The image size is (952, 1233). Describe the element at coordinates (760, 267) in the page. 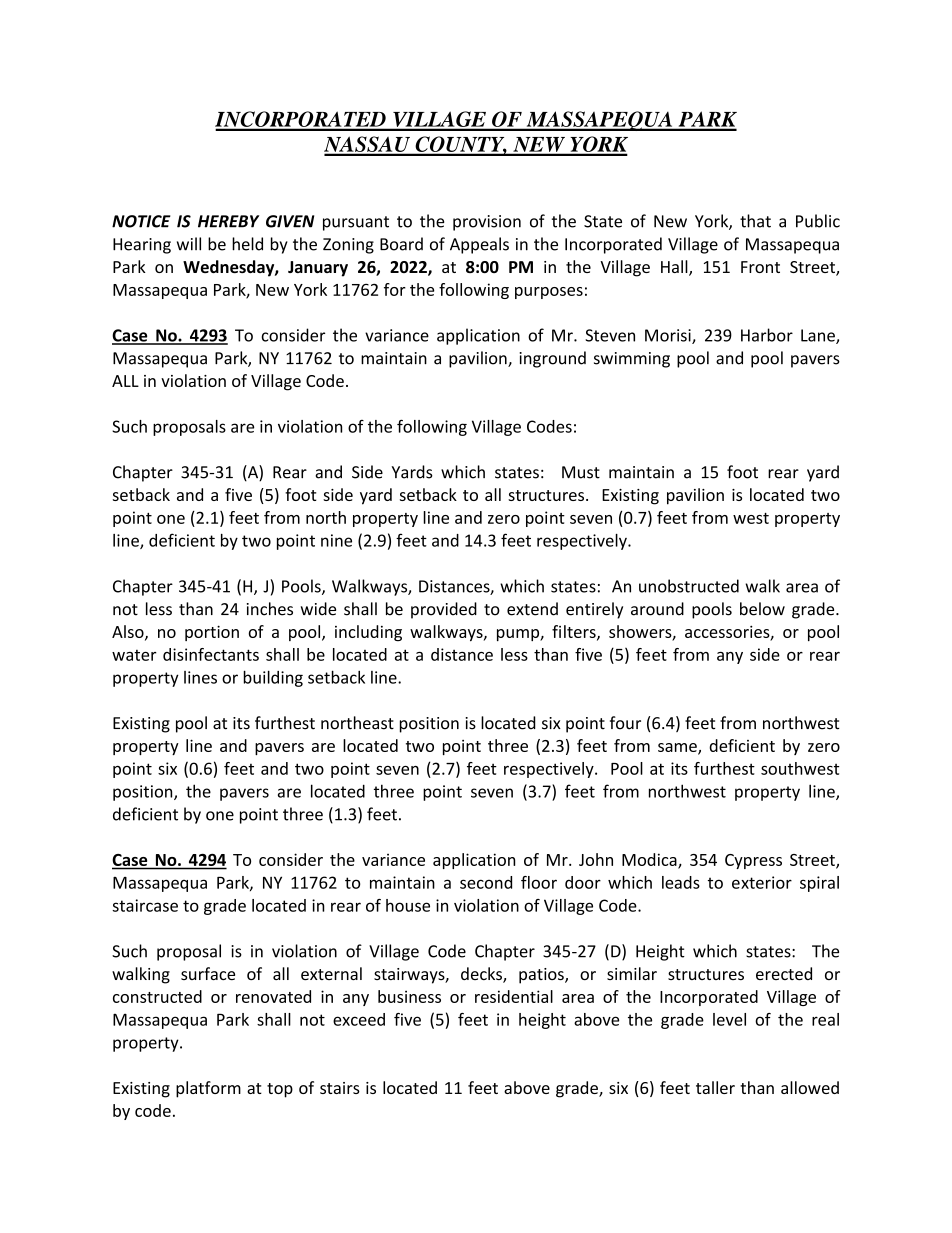

I see `Front` at that location.
